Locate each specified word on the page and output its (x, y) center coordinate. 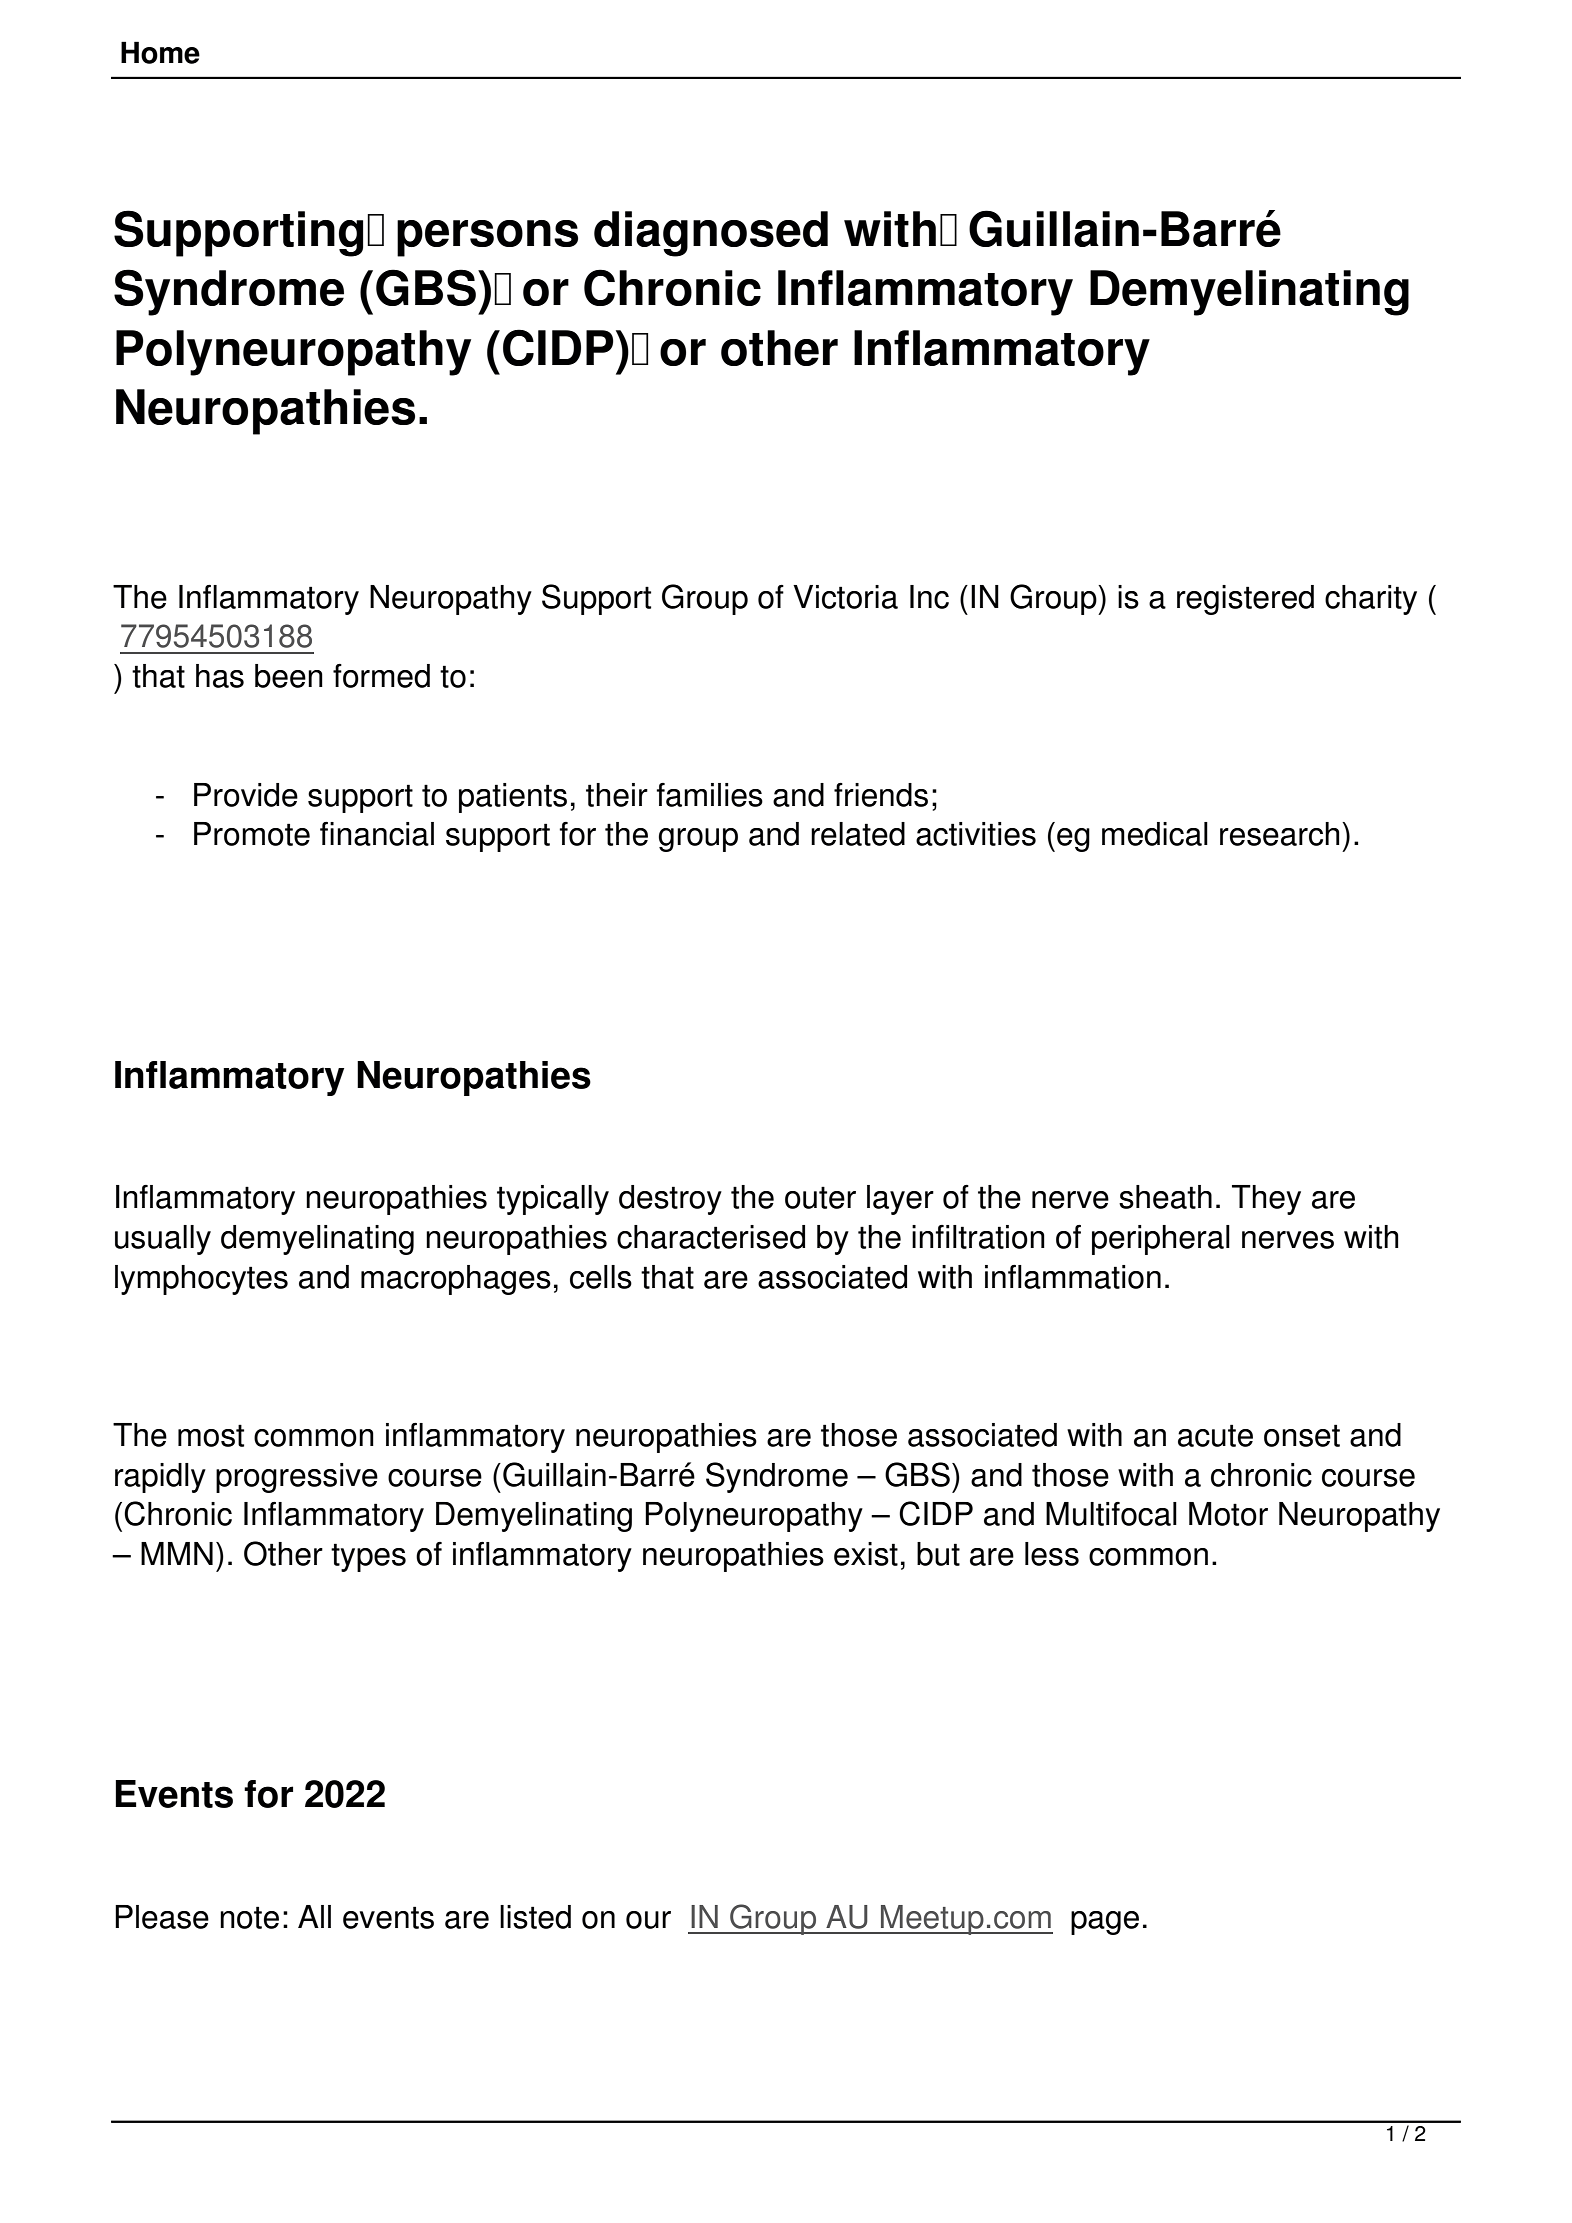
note (249, 1917)
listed (535, 1917)
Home (160, 52)
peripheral (1161, 1240)
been (289, 676)
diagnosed (711, 234)
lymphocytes (201, 1280)
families (709, 795)
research (1279, 834)
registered (1245, 600)
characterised (711, 1237)
